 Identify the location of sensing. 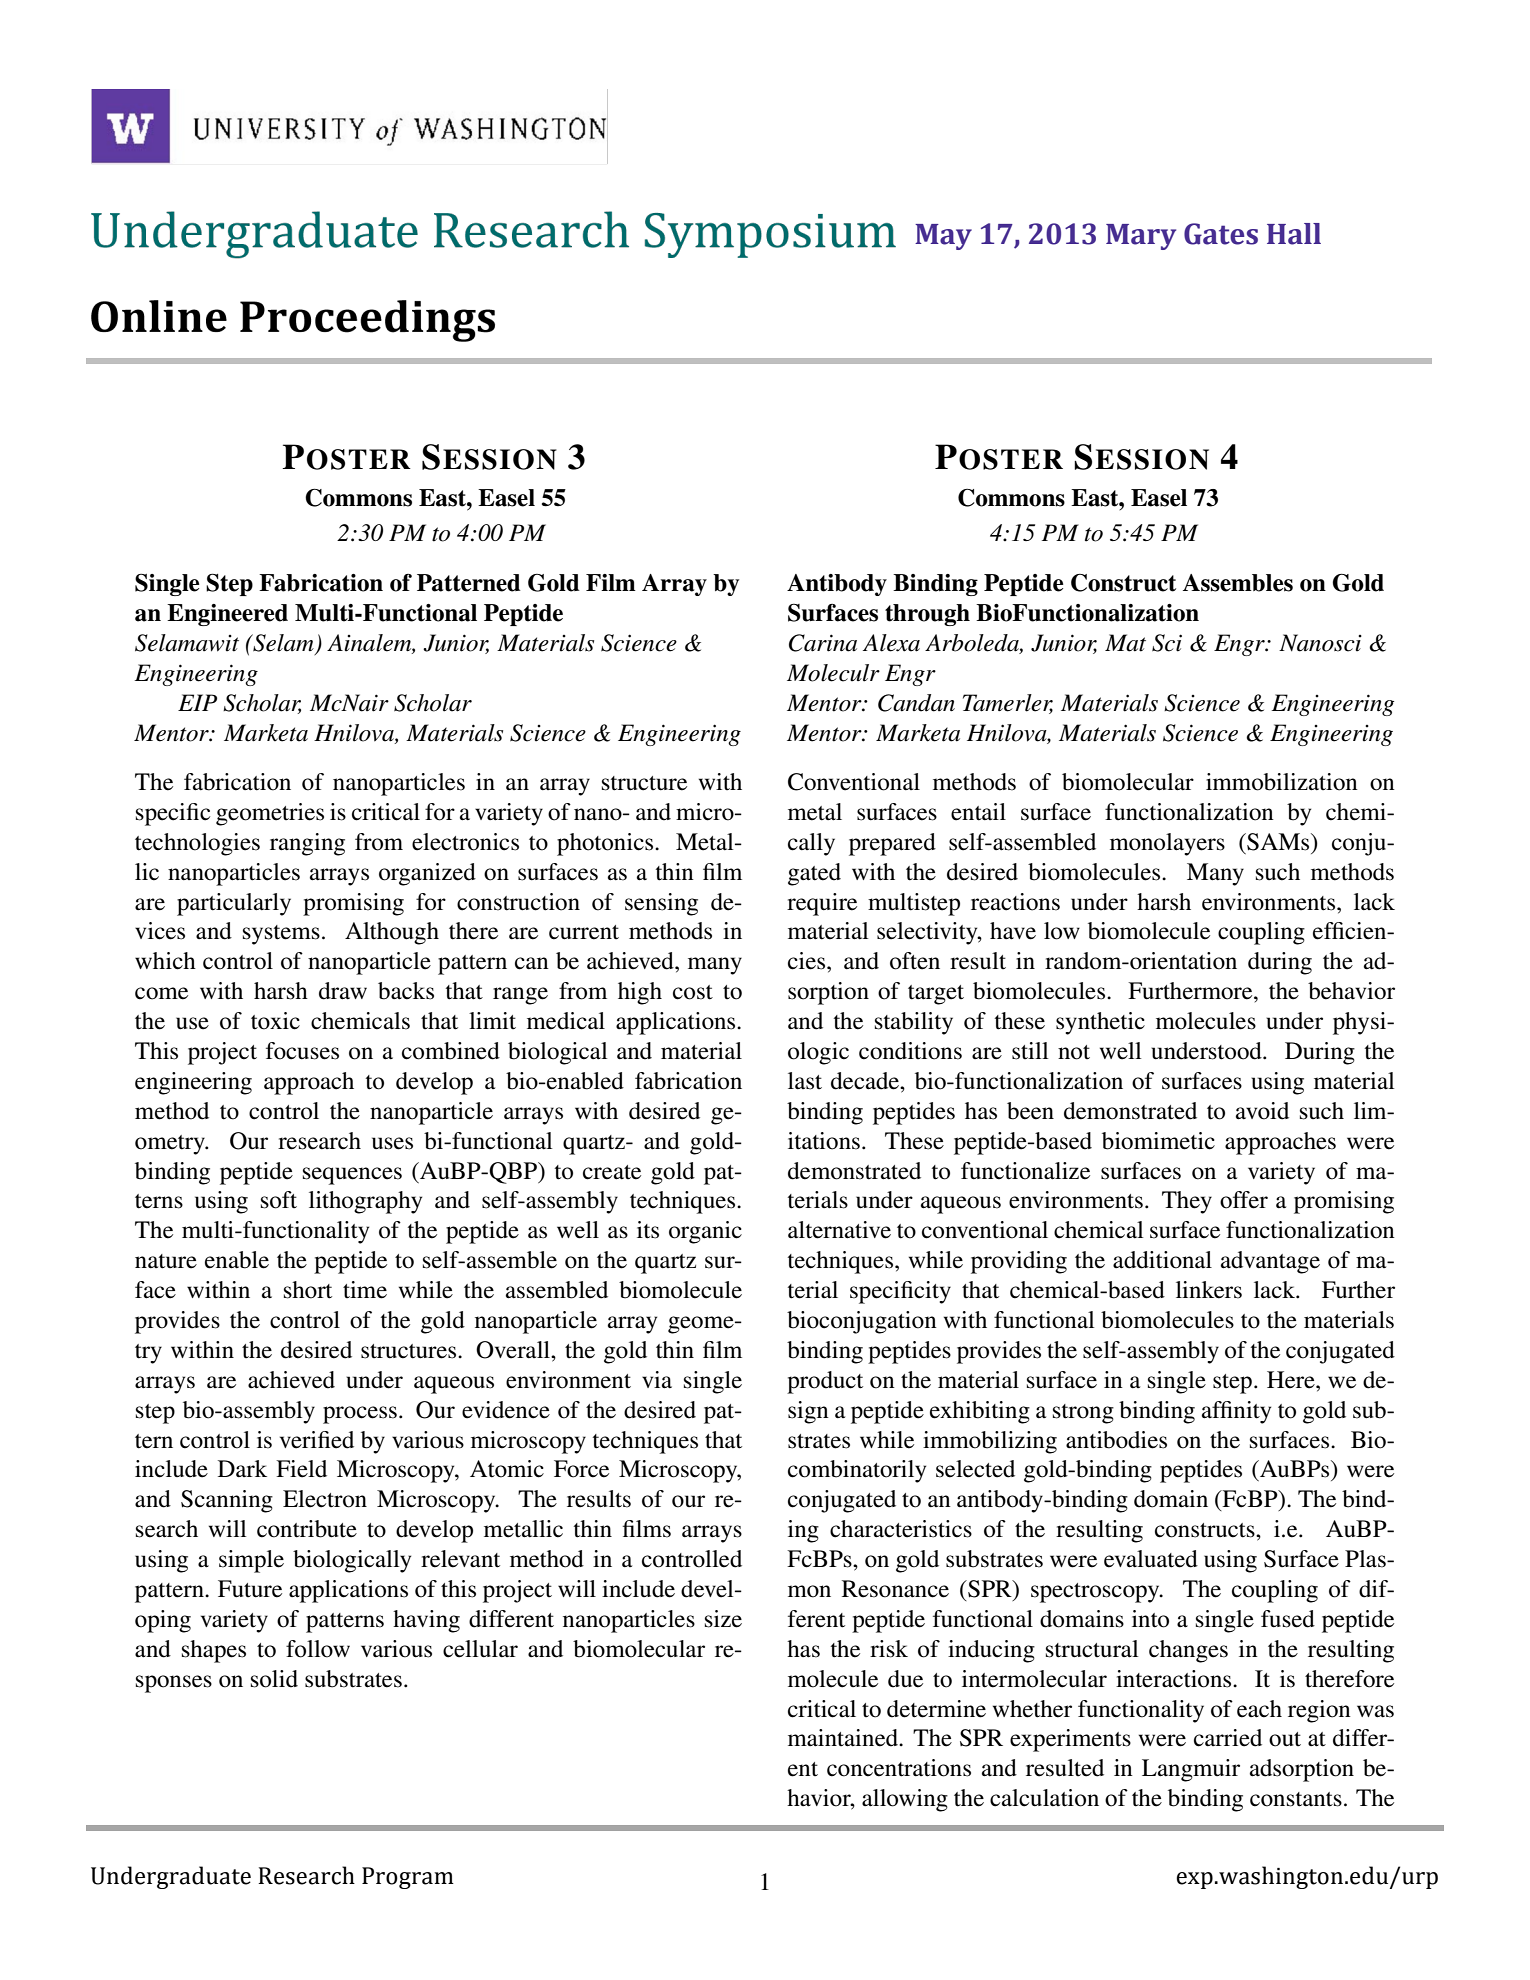
(661, 904).
